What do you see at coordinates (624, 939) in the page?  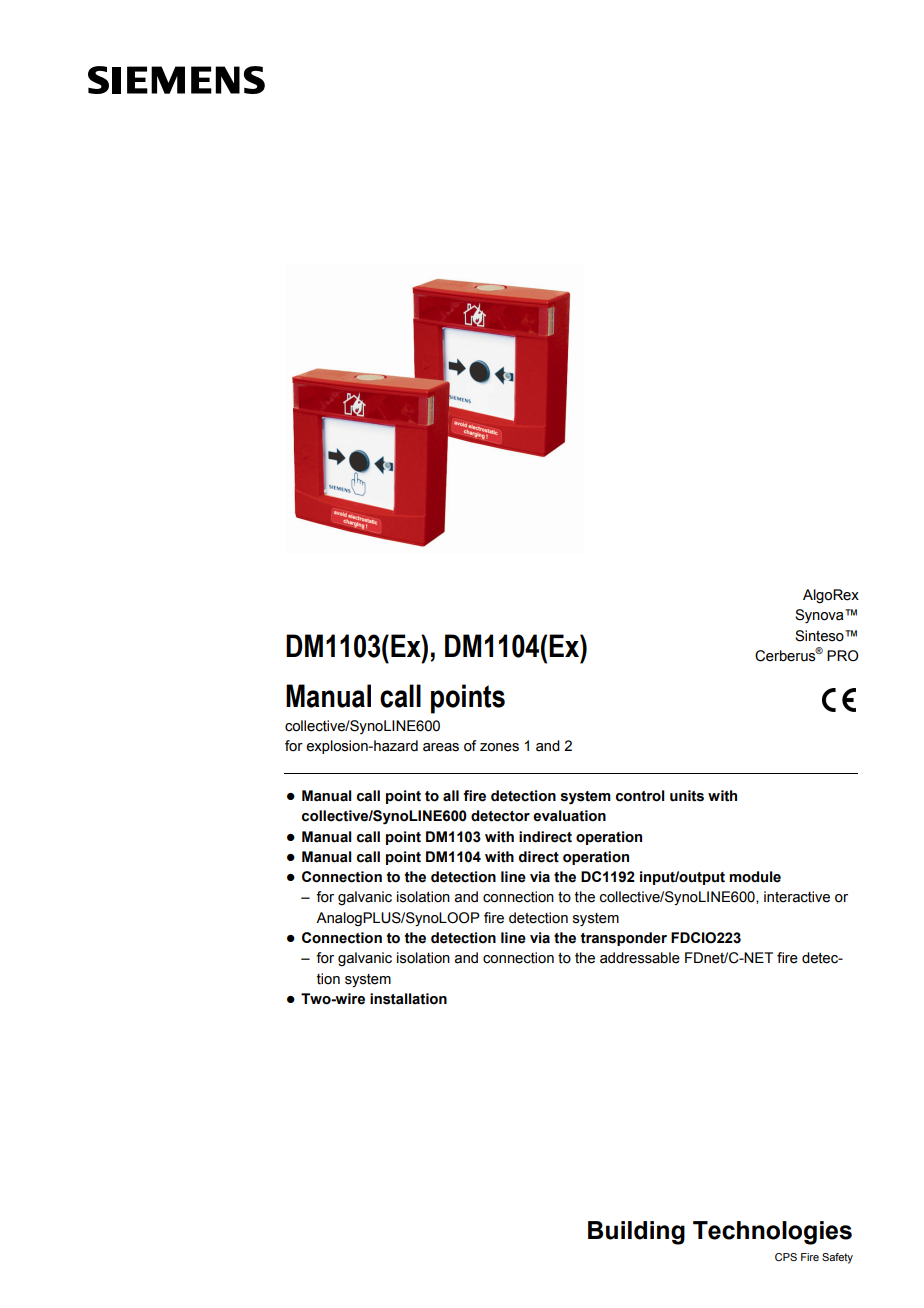 I see `transponder` at bounding box center [624, 939].
